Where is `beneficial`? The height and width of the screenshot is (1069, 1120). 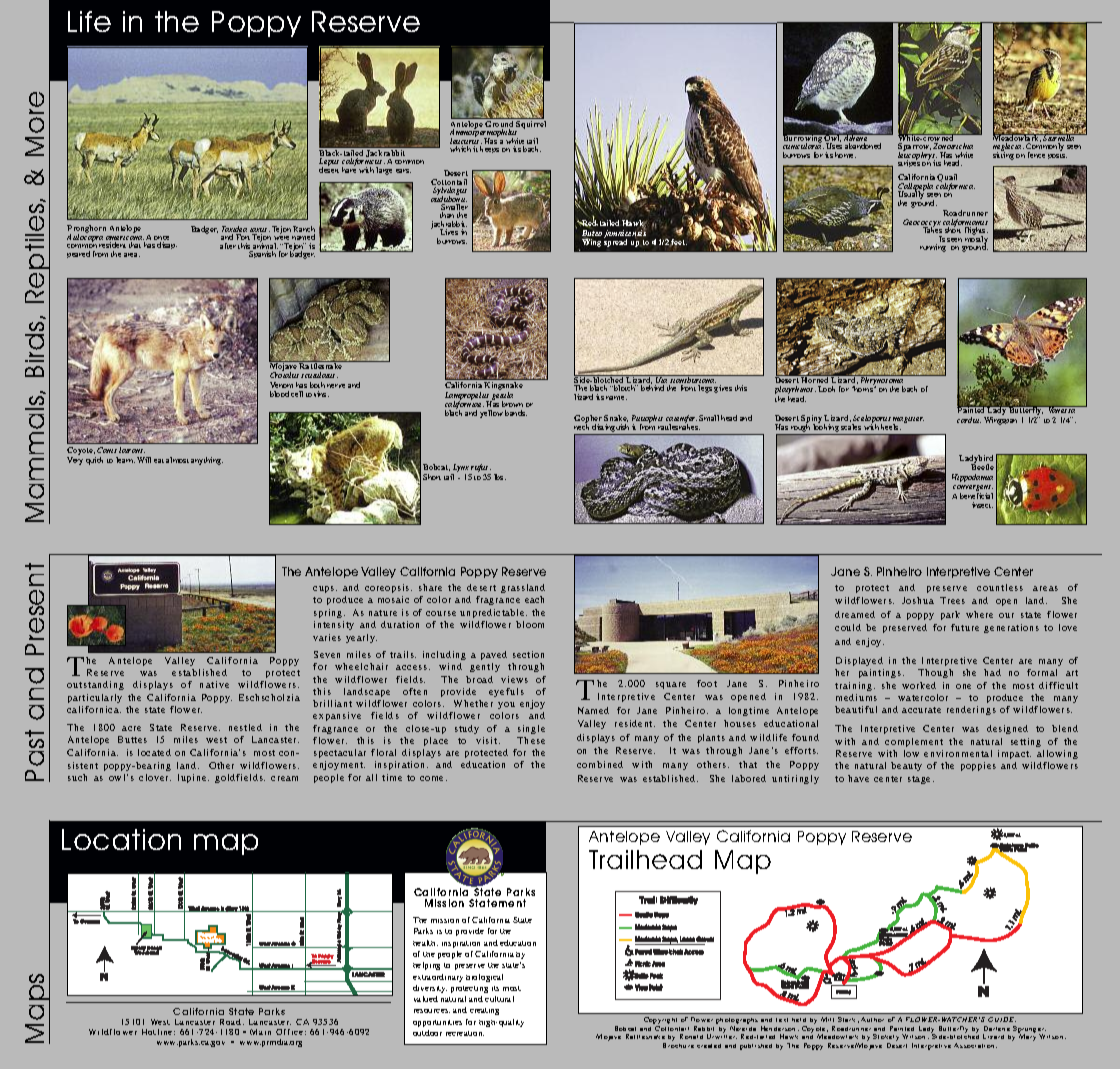 beneficial is located at coordinates (976, 496).
